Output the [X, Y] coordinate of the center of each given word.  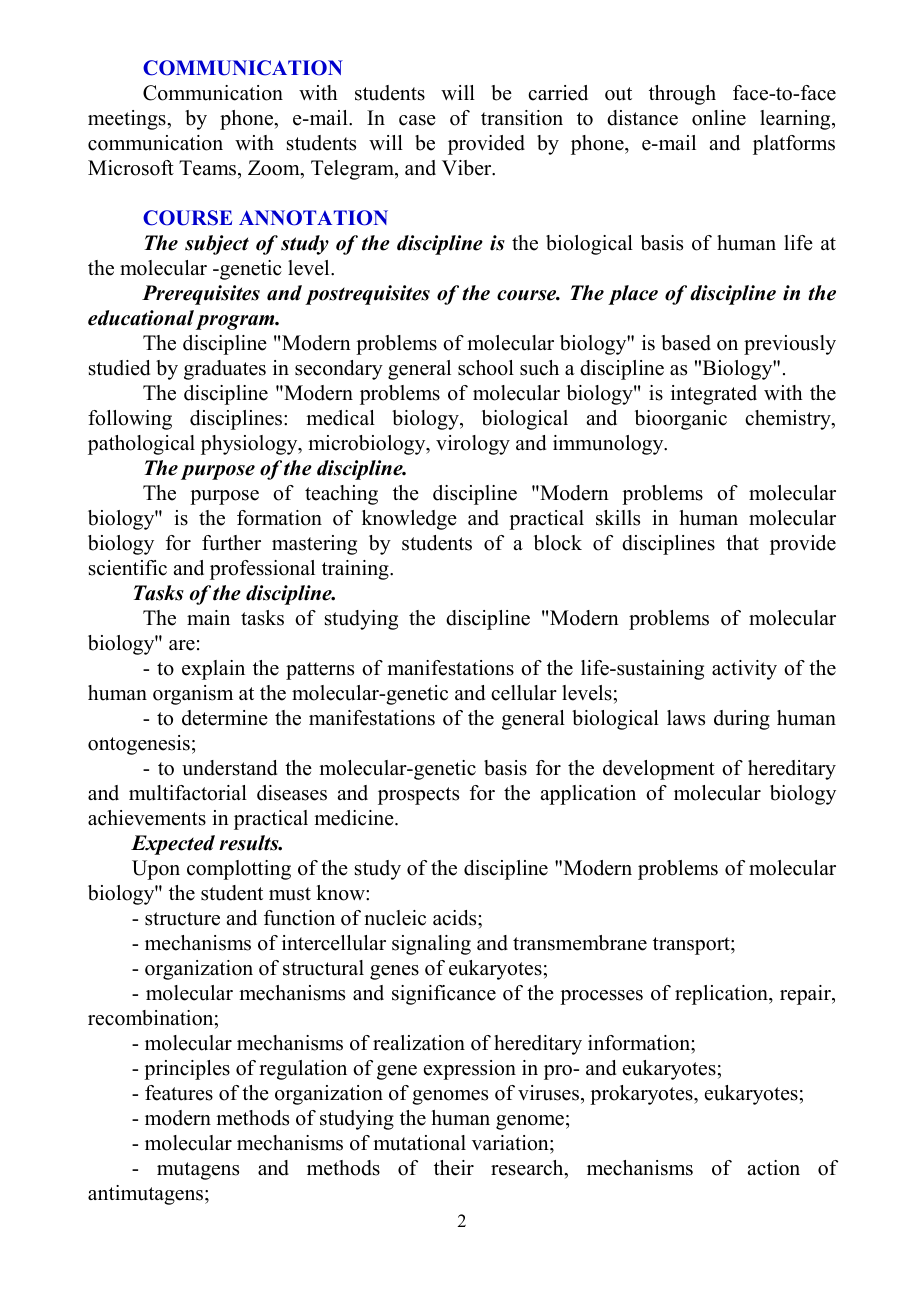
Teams [209, 168]
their [454, 1168]
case [417, 120]
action [774, 1168]
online [719, 118]
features [179, 1093]
